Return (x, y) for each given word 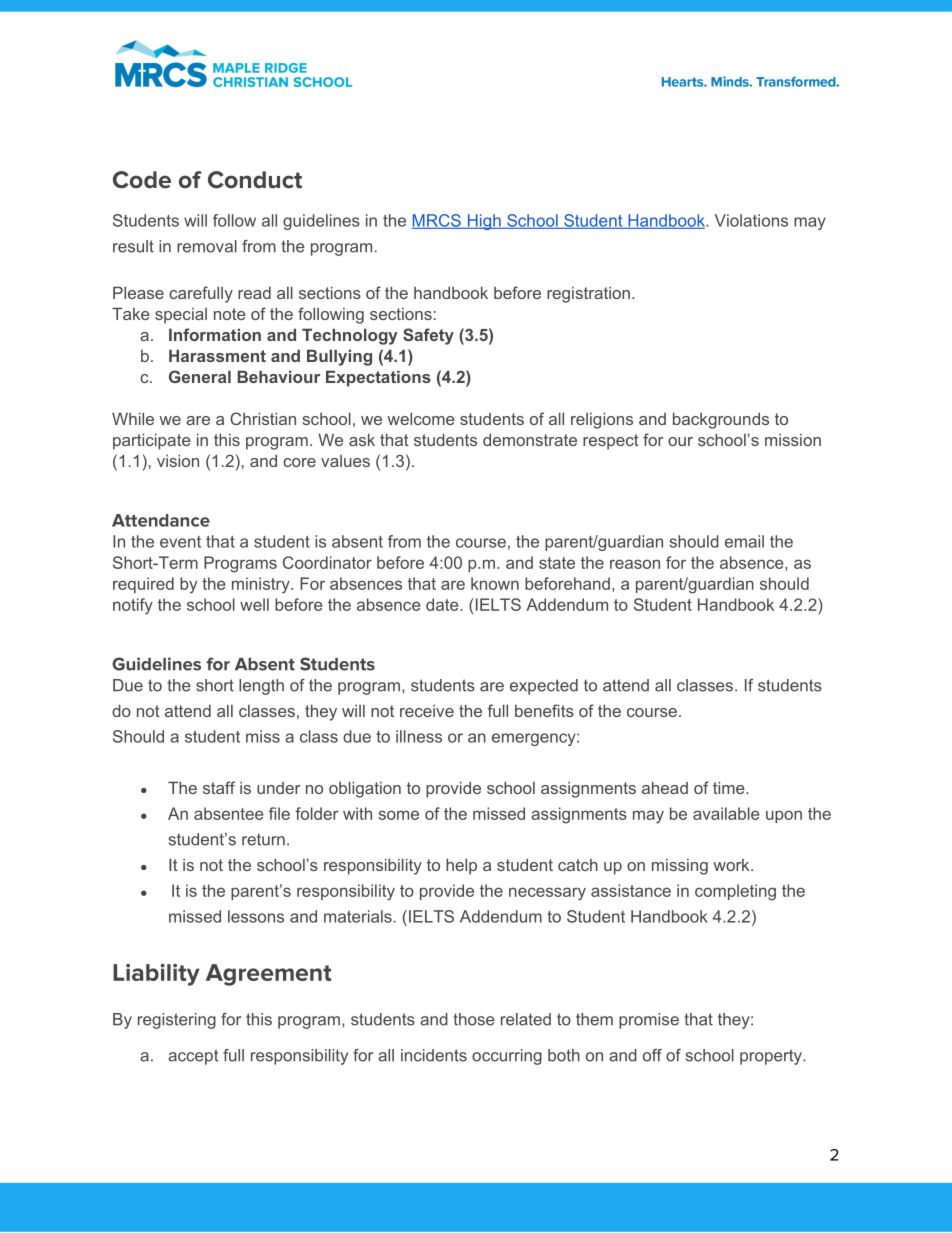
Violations (751, 220)
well (254, 604)
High (484, 222)
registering (177, 1021)
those (474, 1019)
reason (635, 564)
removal (207, 246)
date (443, 604)
